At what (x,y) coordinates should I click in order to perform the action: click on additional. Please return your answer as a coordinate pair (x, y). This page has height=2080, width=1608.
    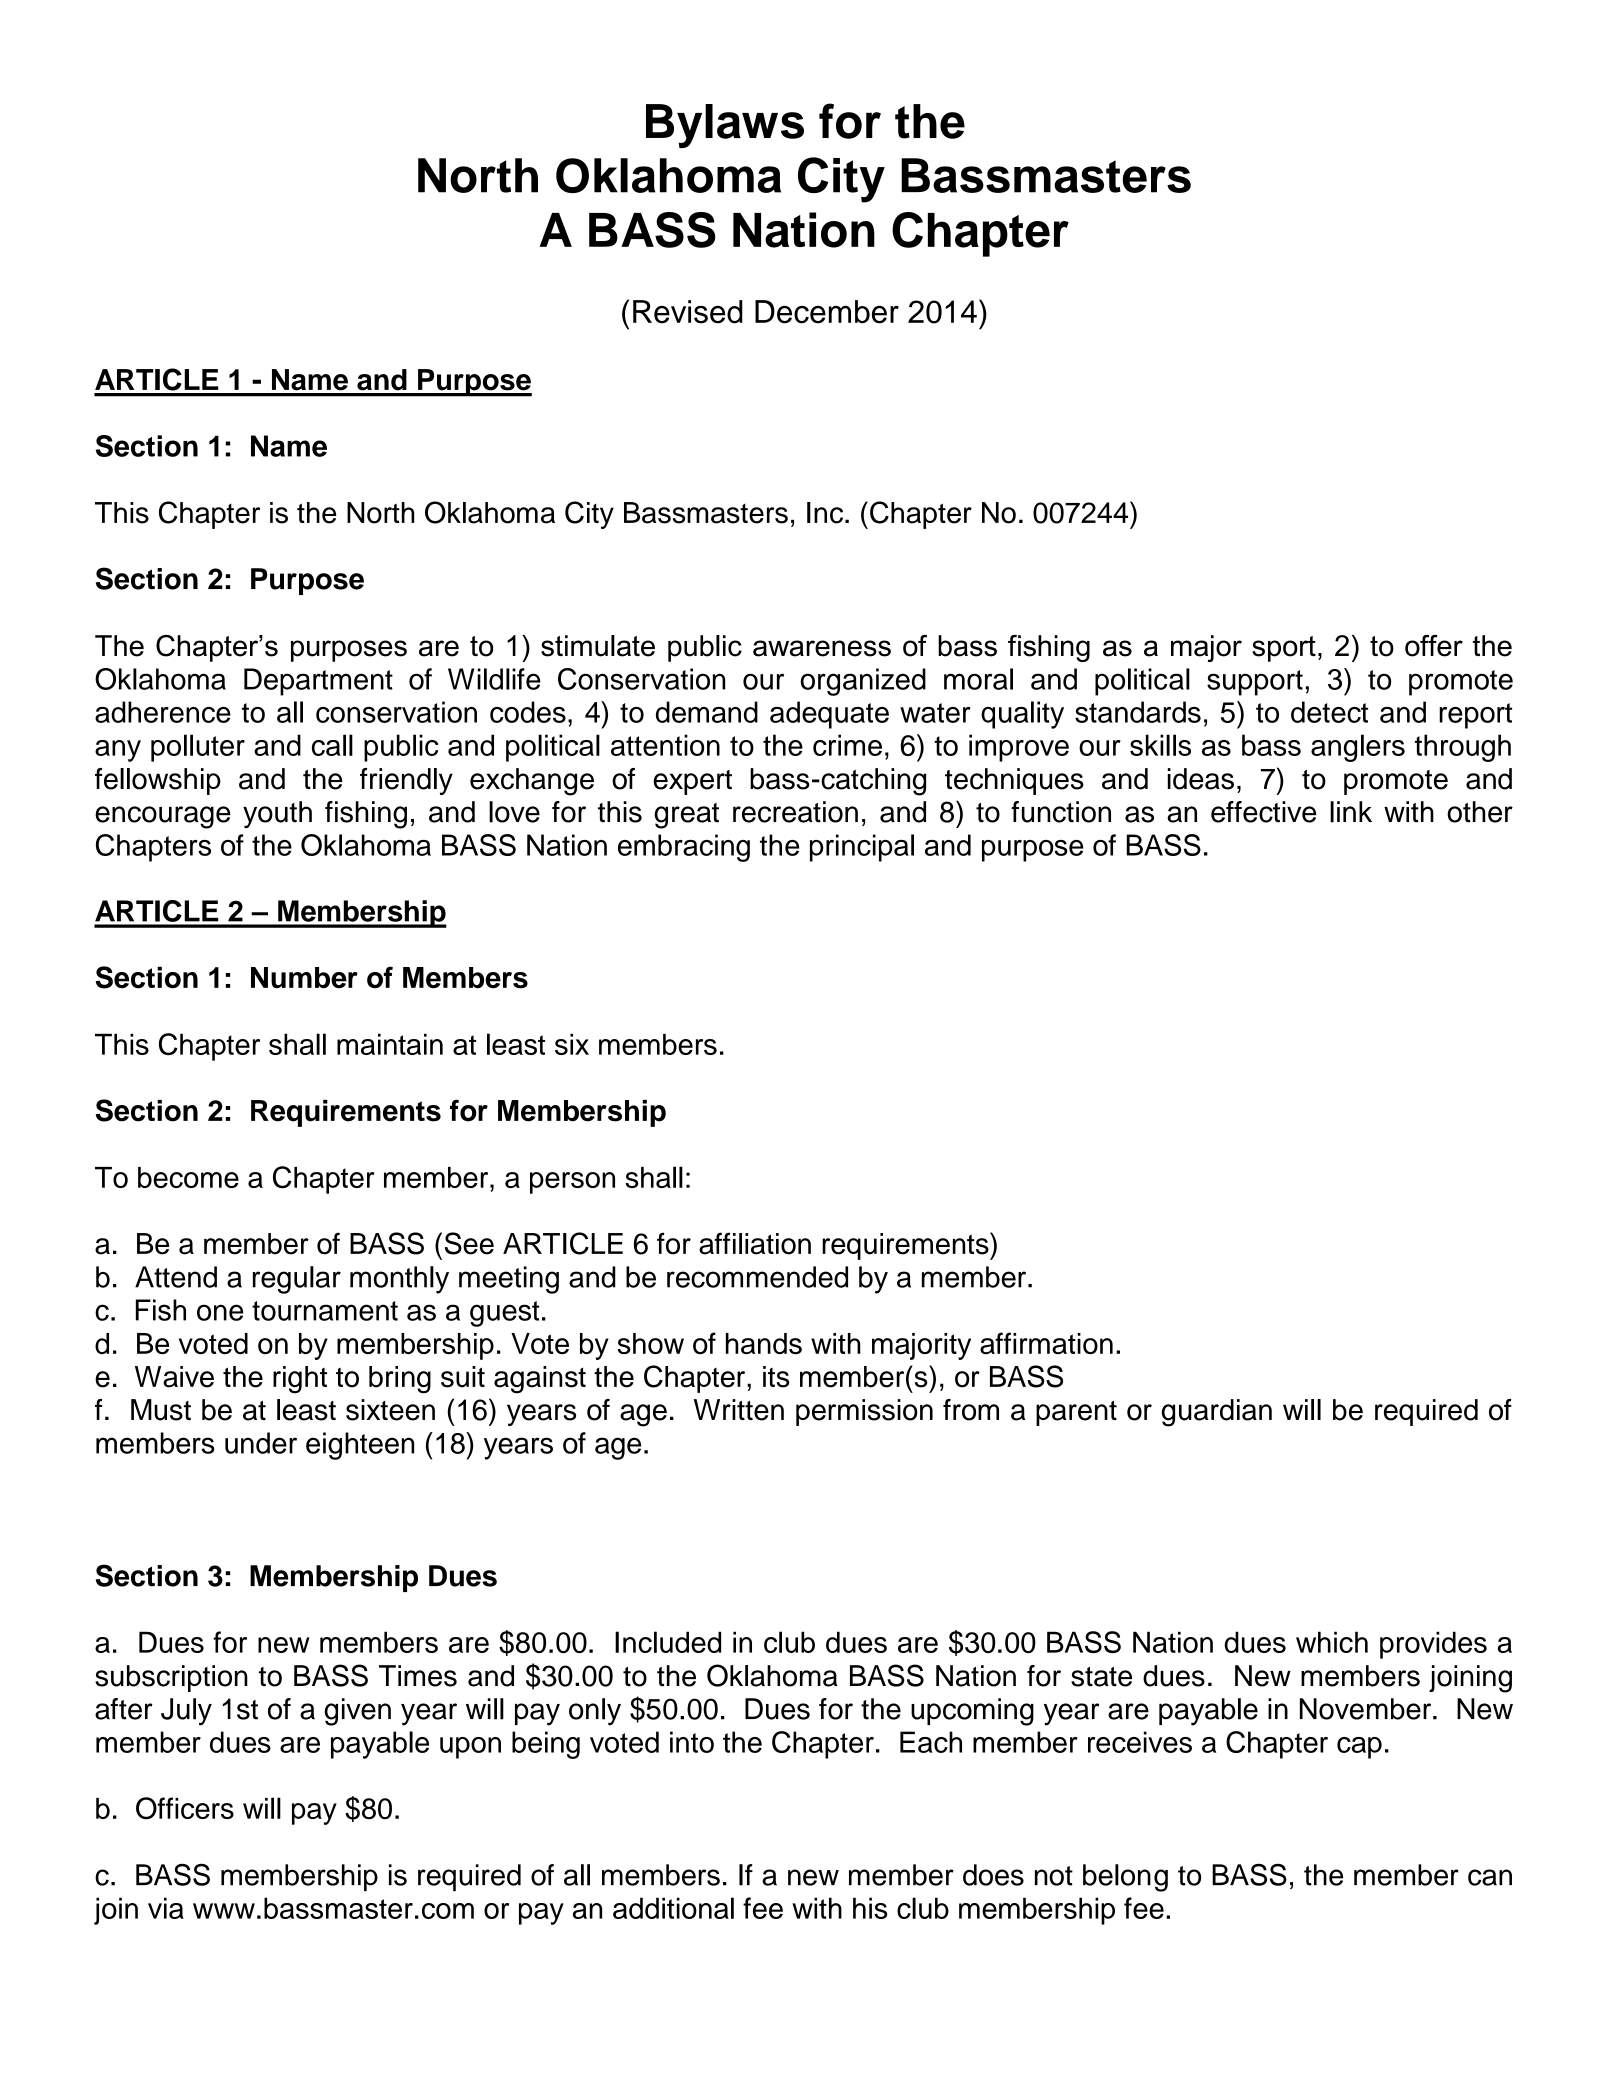
    Looking at the image, I should click on (673, 1908).
